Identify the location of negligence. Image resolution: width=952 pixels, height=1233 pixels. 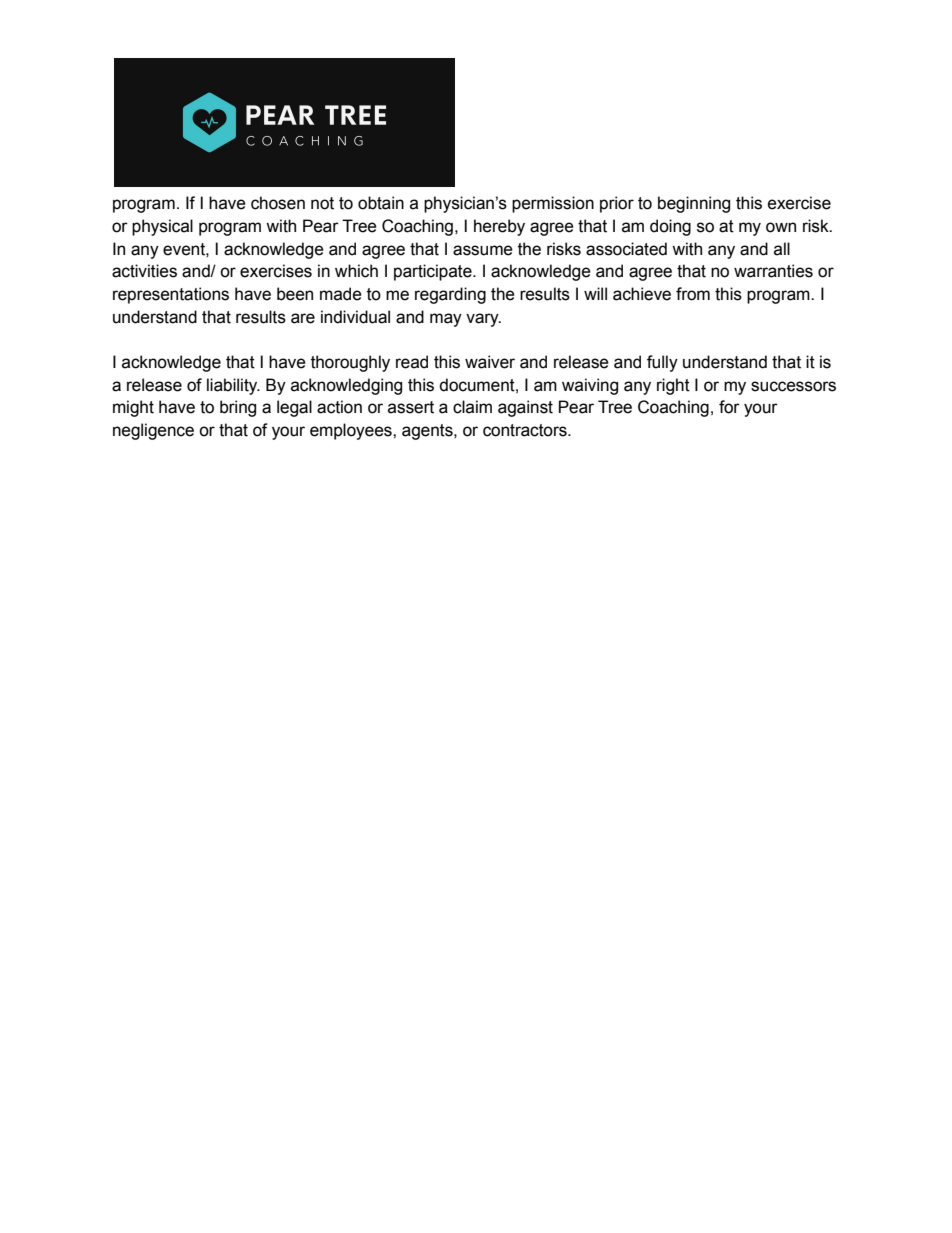
(153, 431).
